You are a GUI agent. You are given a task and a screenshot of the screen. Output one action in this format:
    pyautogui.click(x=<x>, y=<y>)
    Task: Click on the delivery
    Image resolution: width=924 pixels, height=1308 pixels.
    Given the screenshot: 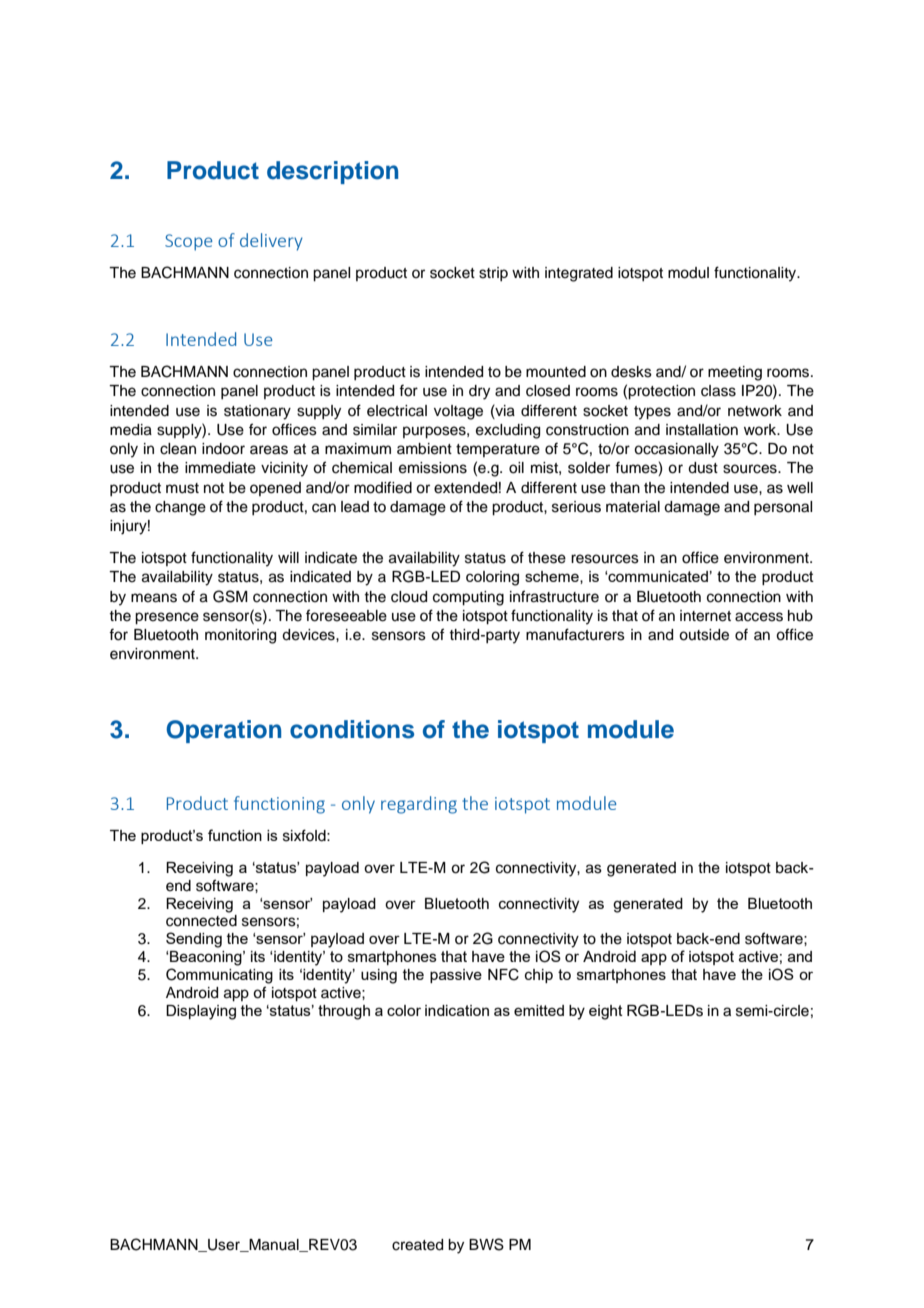 What is the action you would take?
    pyautogui.click(x=271, y=242)
